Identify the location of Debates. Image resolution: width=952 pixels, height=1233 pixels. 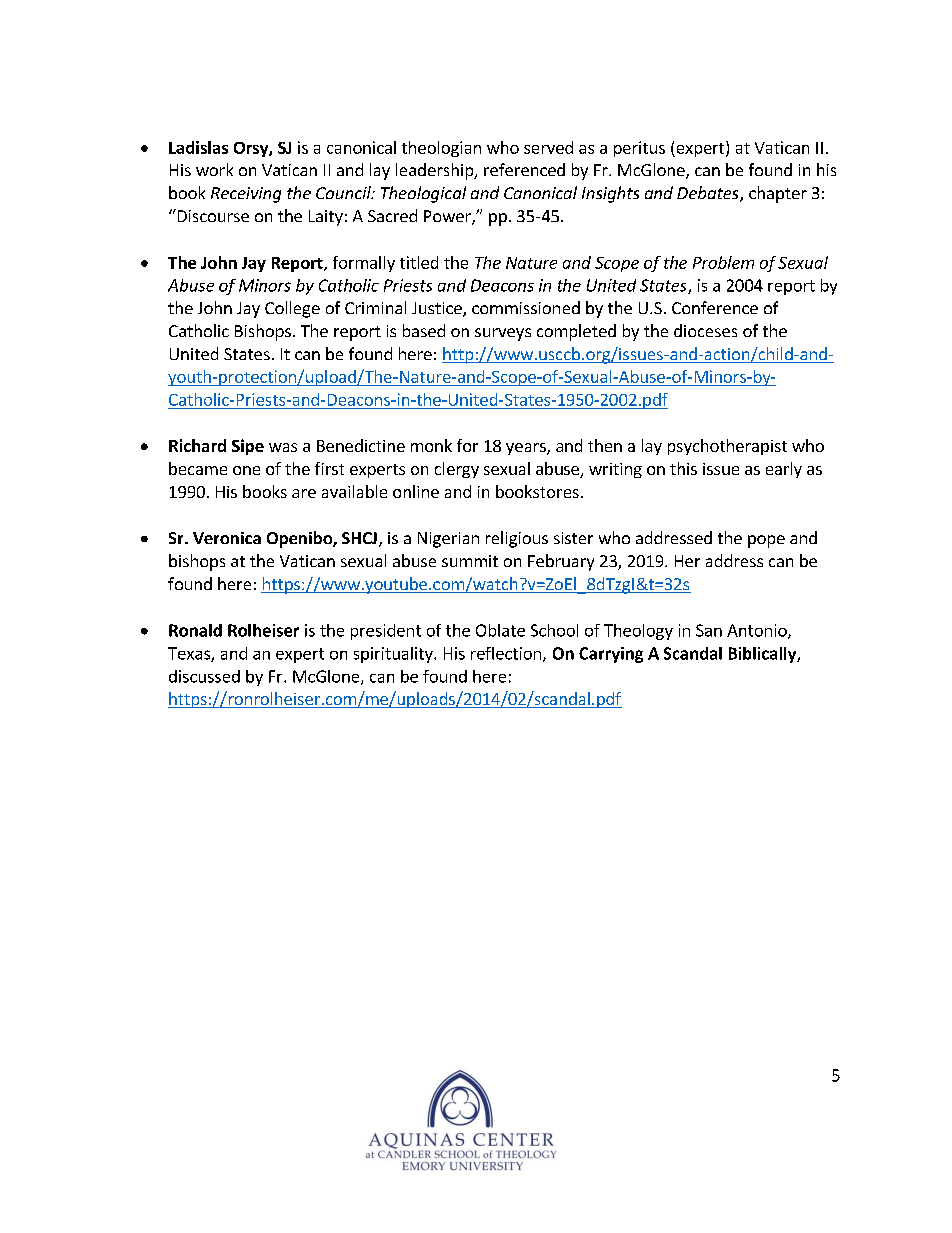
(709, 194).
